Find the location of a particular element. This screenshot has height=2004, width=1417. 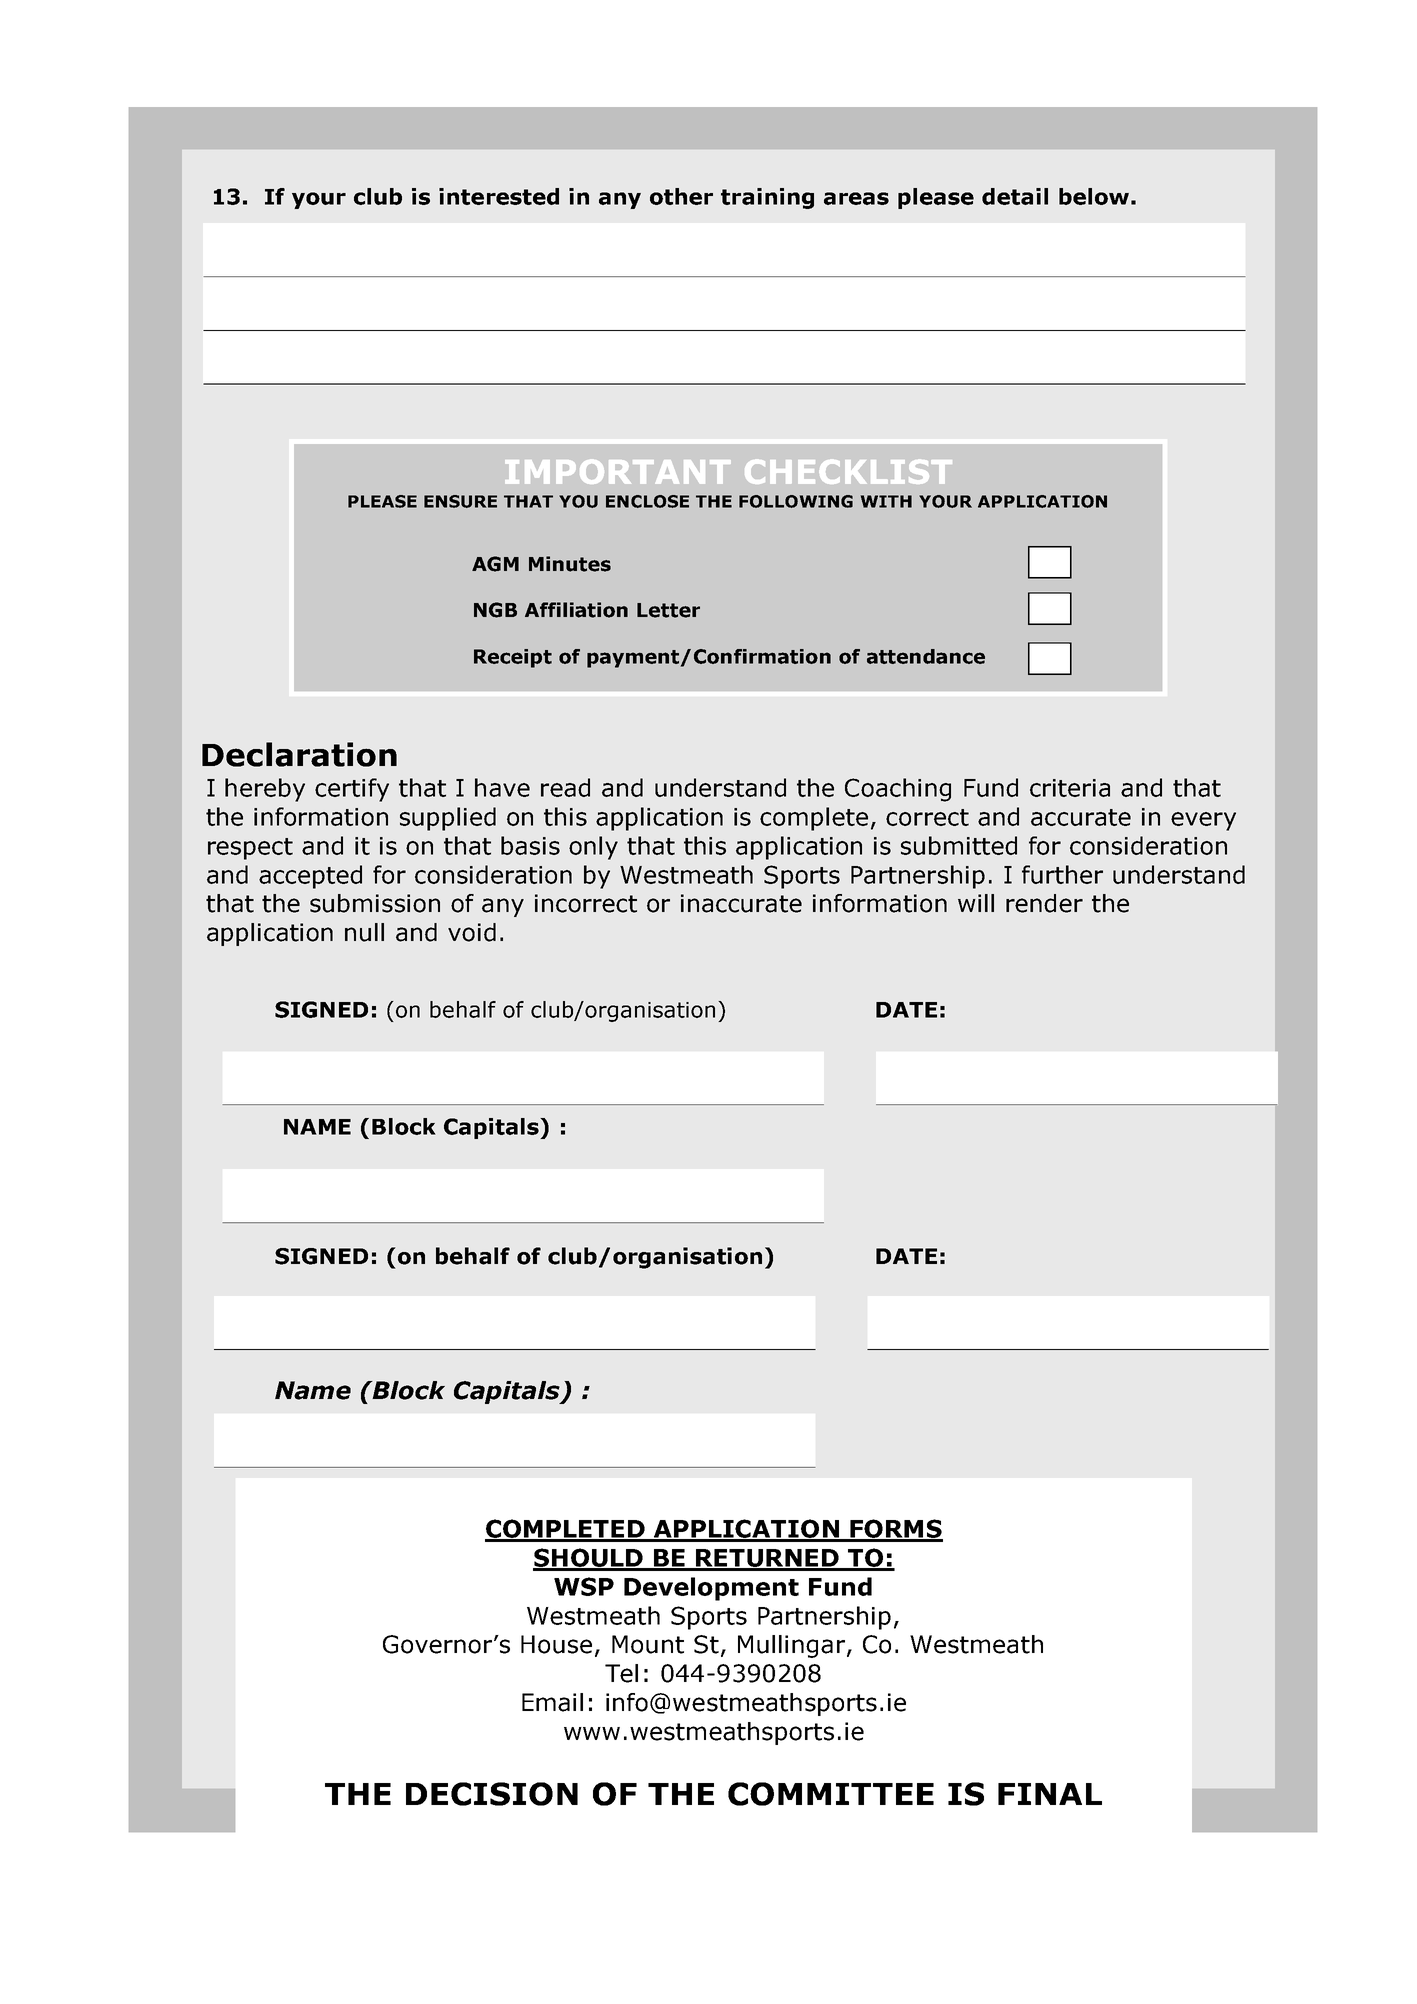

DECISION is located at coordinates (492, 1794).
